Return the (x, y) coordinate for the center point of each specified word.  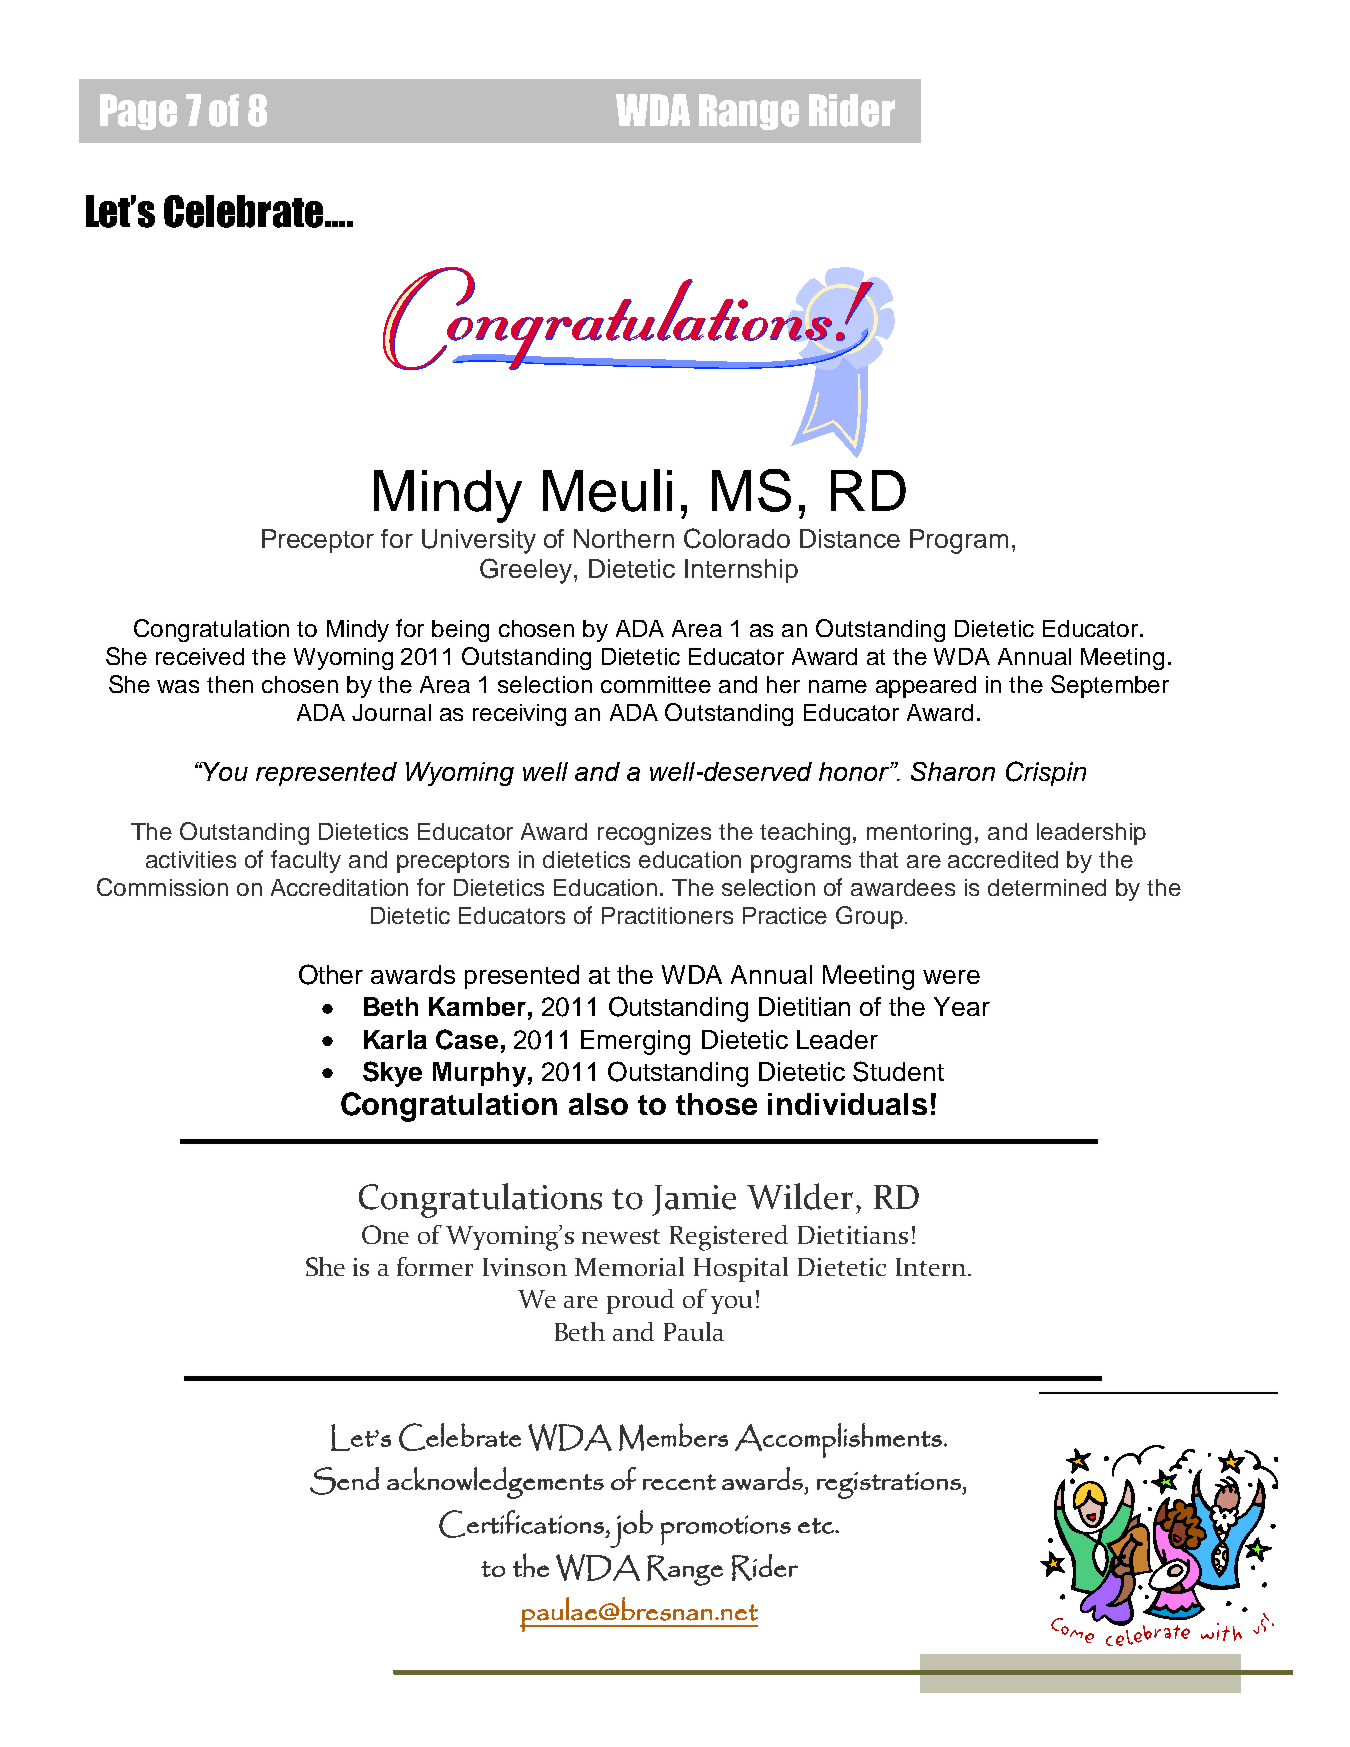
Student (898, 1071)
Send (344, 1481)
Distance (850, 538)
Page (138, 112)
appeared (926, 687)
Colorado (737, 538)
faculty (306, 861)
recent (679, 1482)
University (479, 541)
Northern (624, 538)
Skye (392, 1074)
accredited (1003, 859)
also (598, 1104)
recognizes (654, 834)
